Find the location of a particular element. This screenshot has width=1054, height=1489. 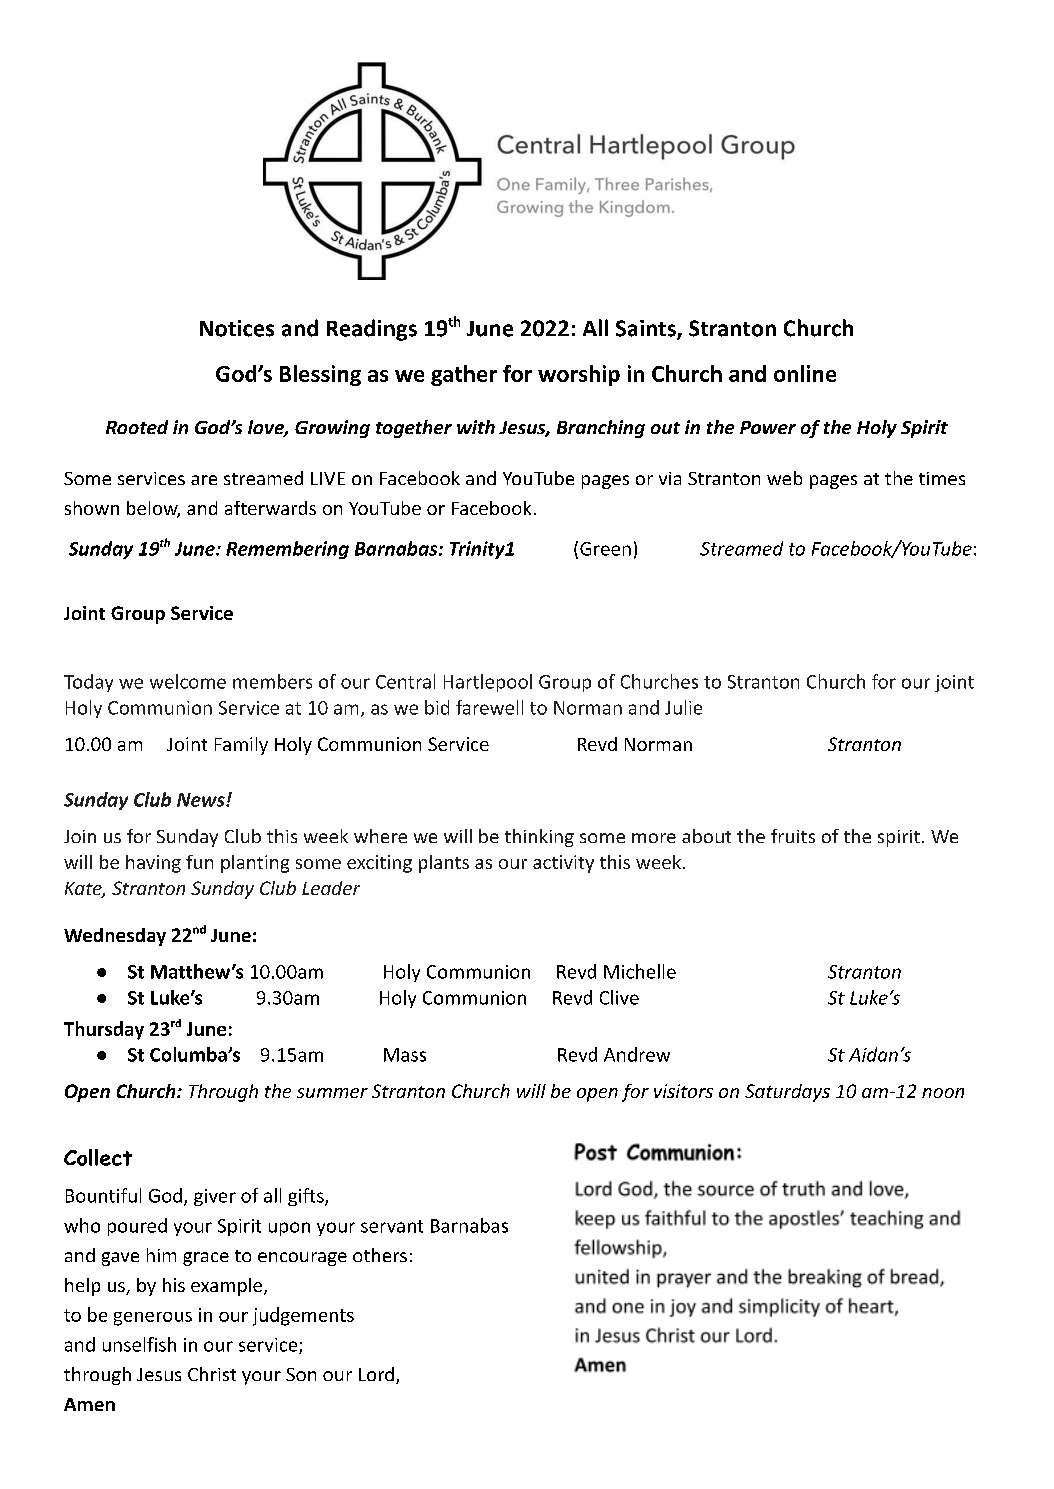

Notices is located at coordinates (237, 328).
